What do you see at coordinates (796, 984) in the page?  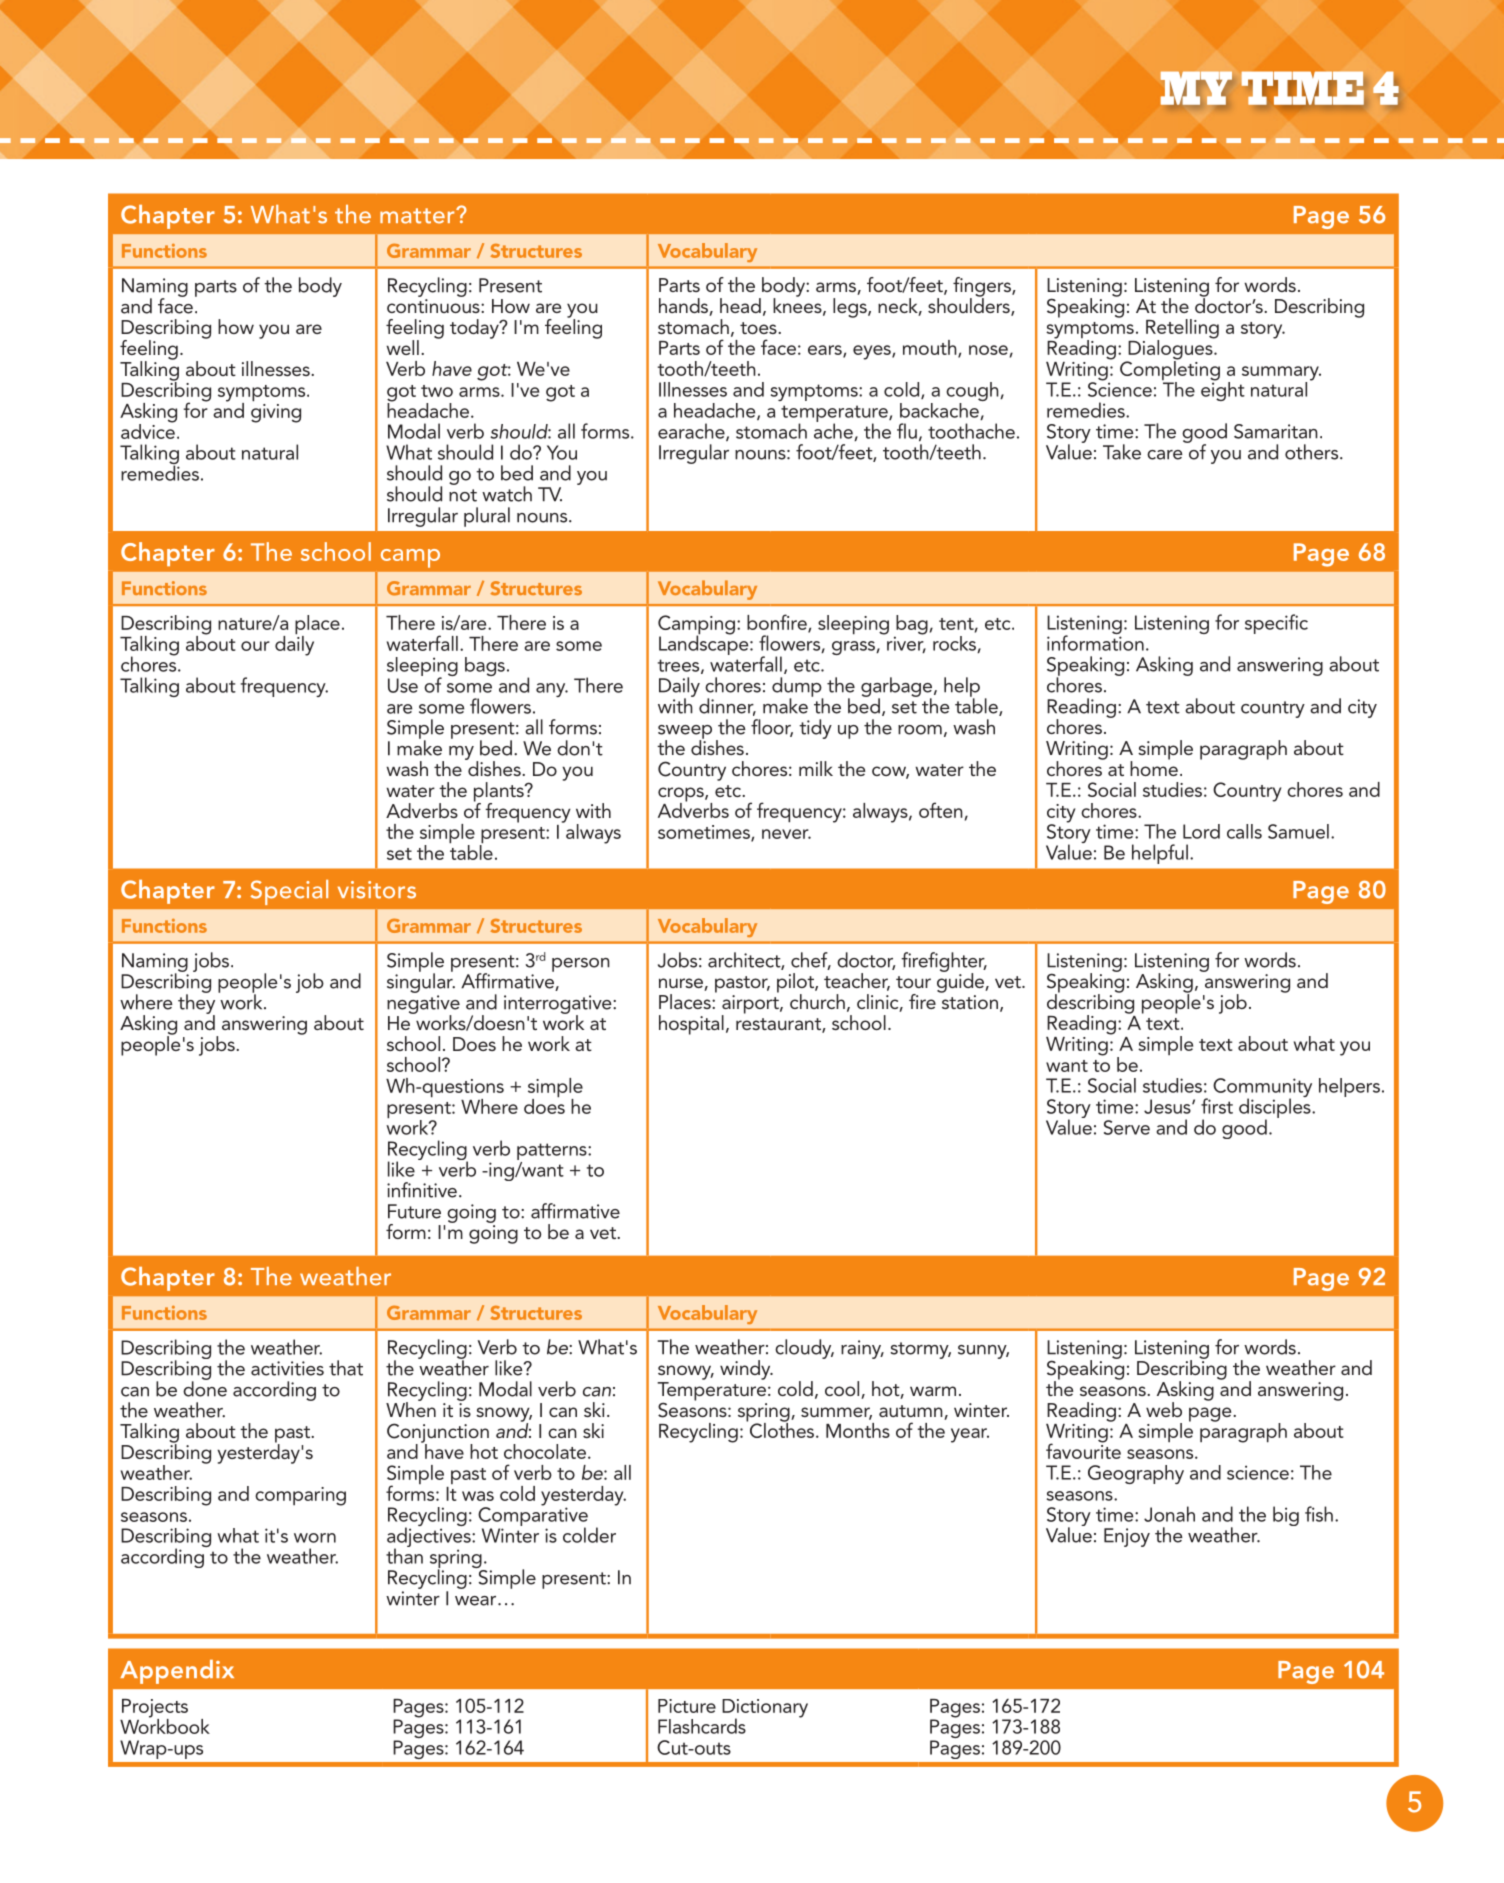 I see `pilot` at bounding box center [796, 984].
